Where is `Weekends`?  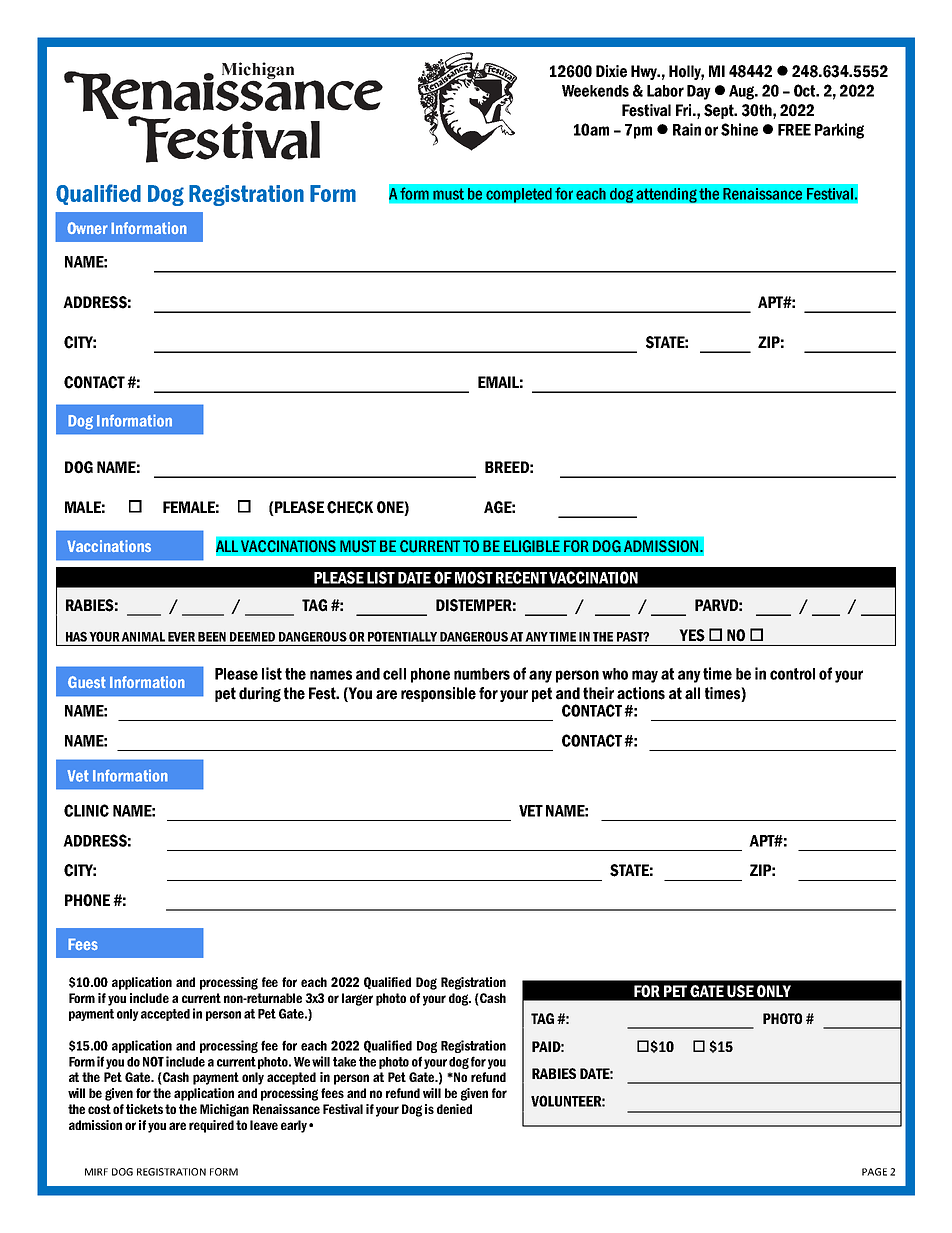 Weekends is located at coordinates (595, 91).
